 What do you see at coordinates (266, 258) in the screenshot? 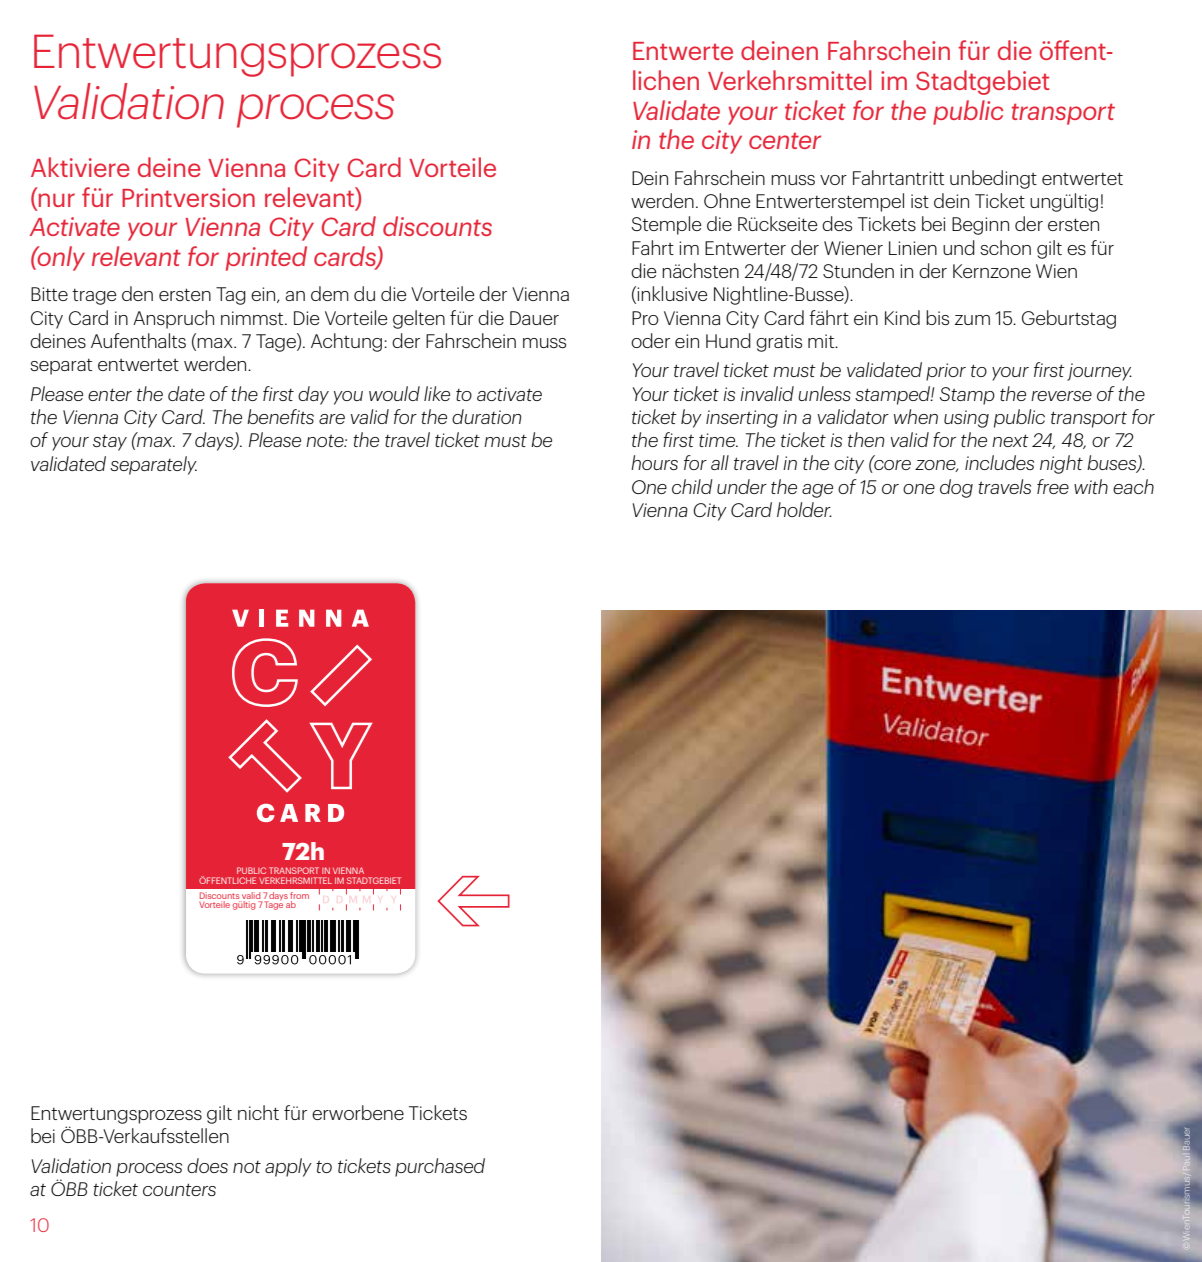
I see `printed` at bounding box center [266, 258].
